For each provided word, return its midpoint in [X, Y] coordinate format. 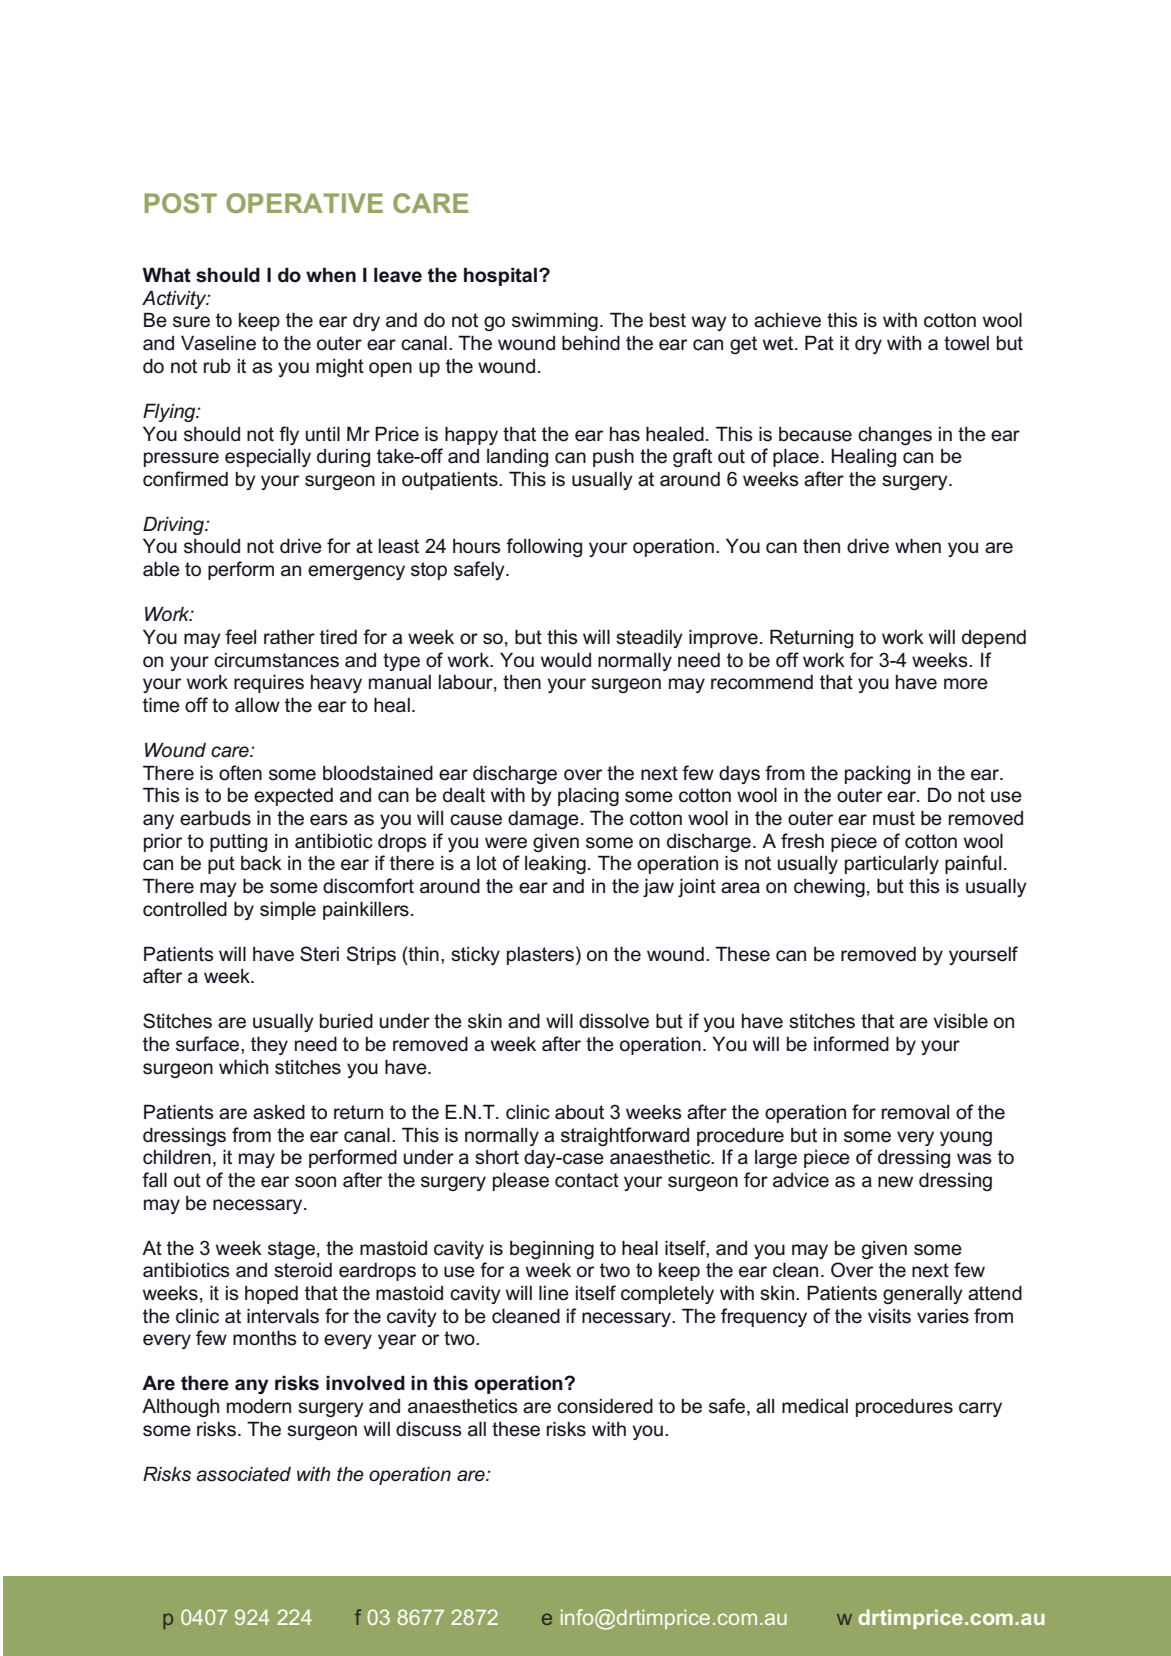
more [966, 684]
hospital [500, 276]
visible [960, 1021]
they [269, 1045]
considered [605, 1406]
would [566, 660]
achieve [787, 320]
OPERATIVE [304, 203]
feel [240, 637]
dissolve [614, 1021]
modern [259, 1406]
